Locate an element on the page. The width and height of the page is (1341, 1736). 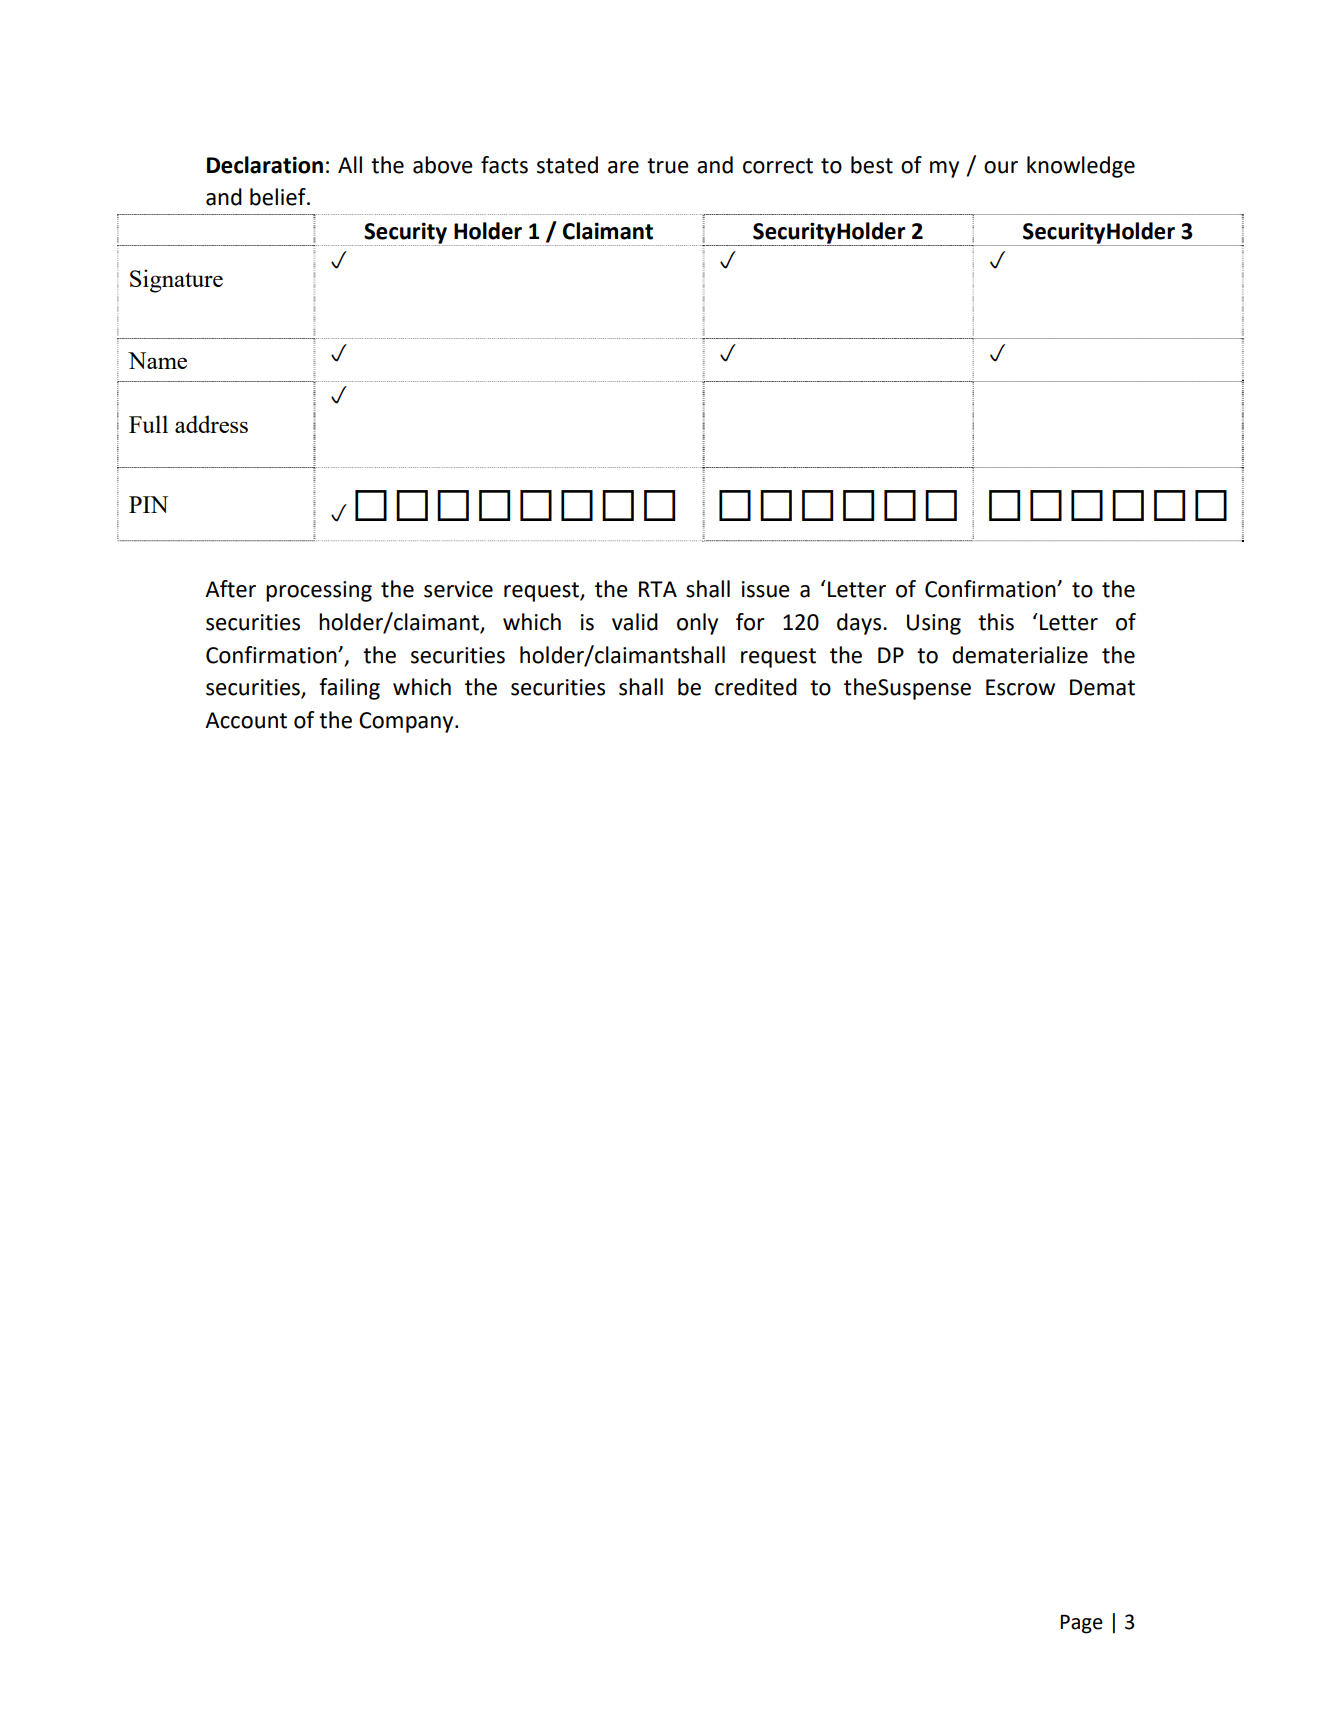
Escrow is located at coordinates (1020, 687).
